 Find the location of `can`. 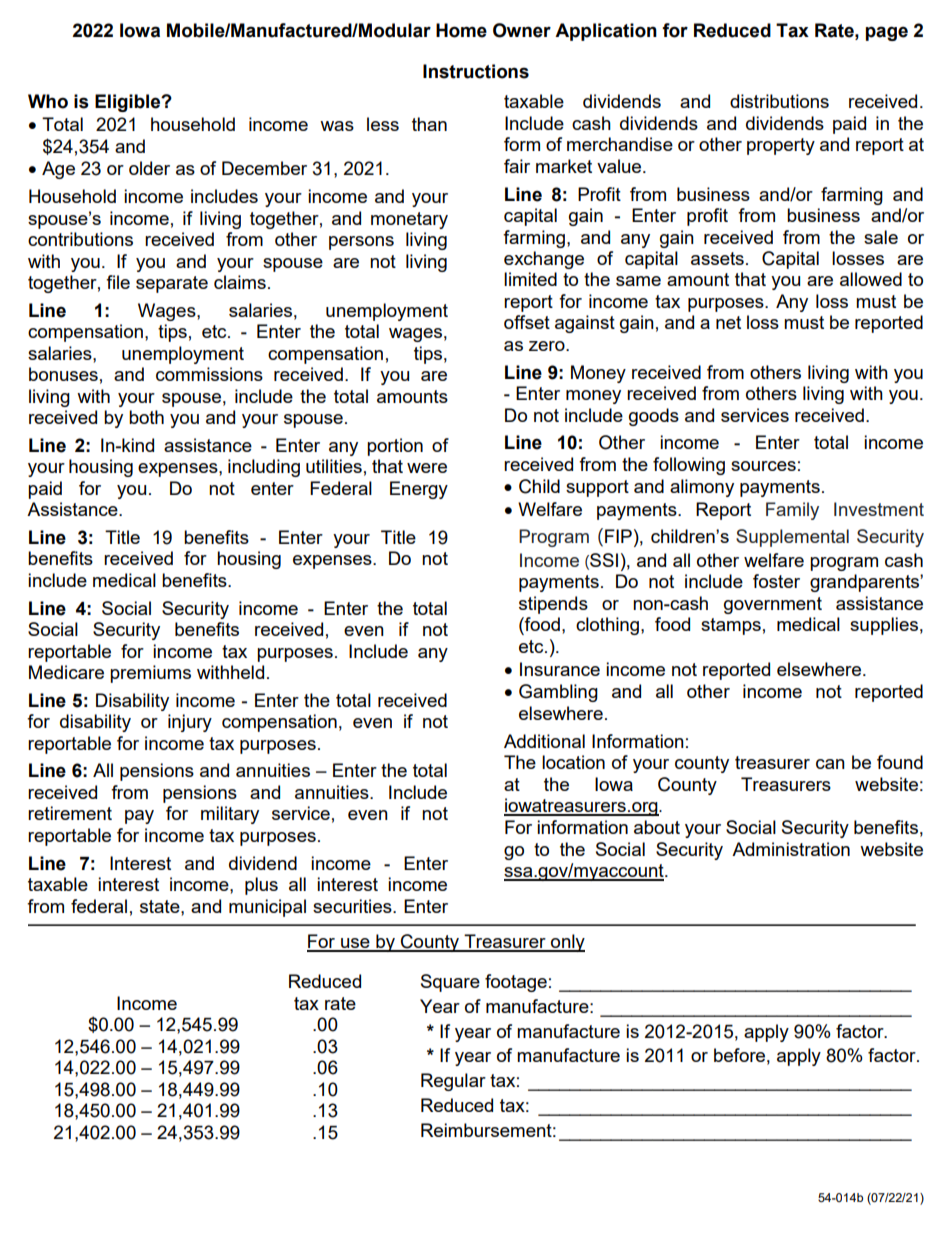

can is located at coordinates (830, 764).
